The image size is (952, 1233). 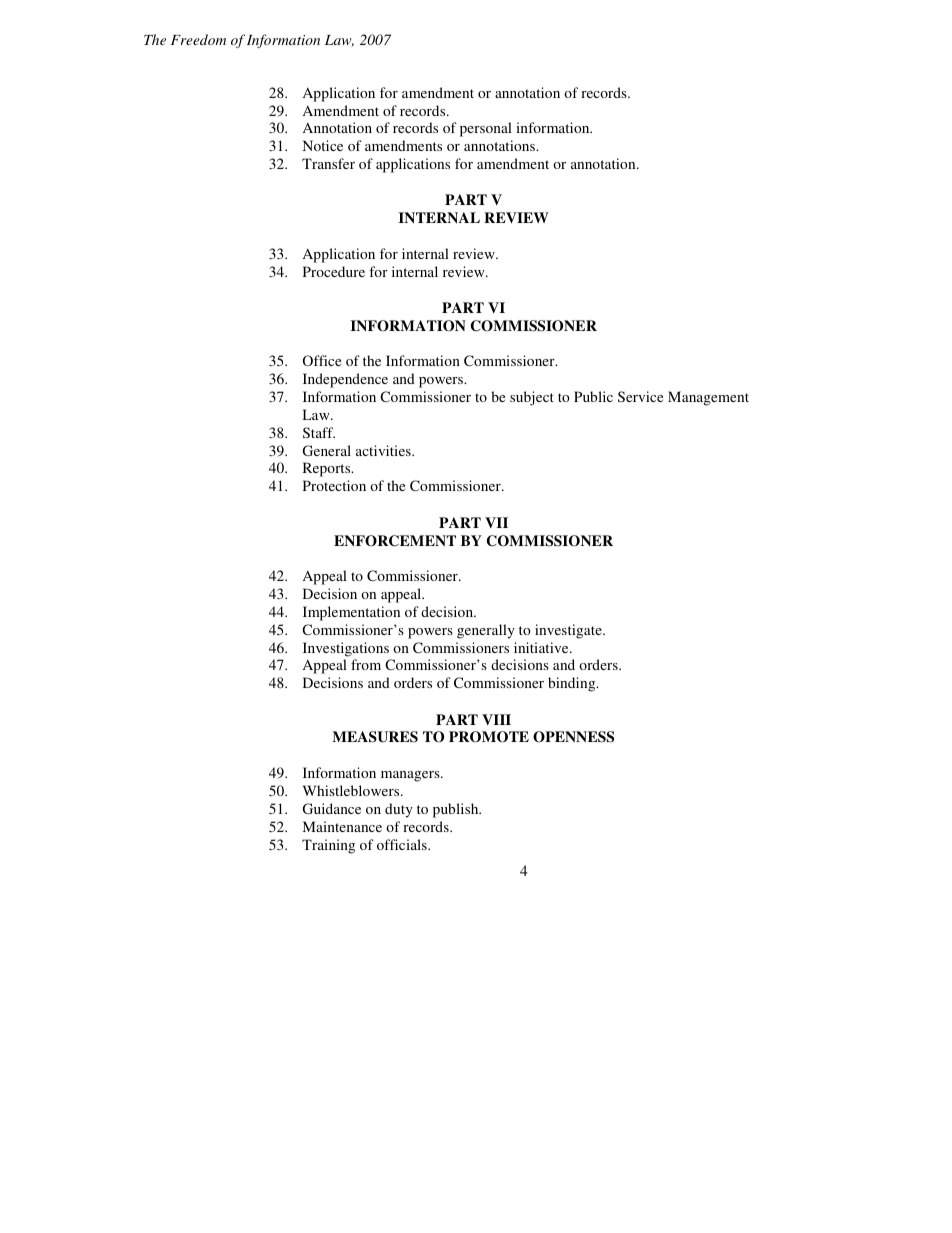 What do you see at coordinates (486, 129) in the screenshot?
I see `personal` at bounding box center [486, 129].
